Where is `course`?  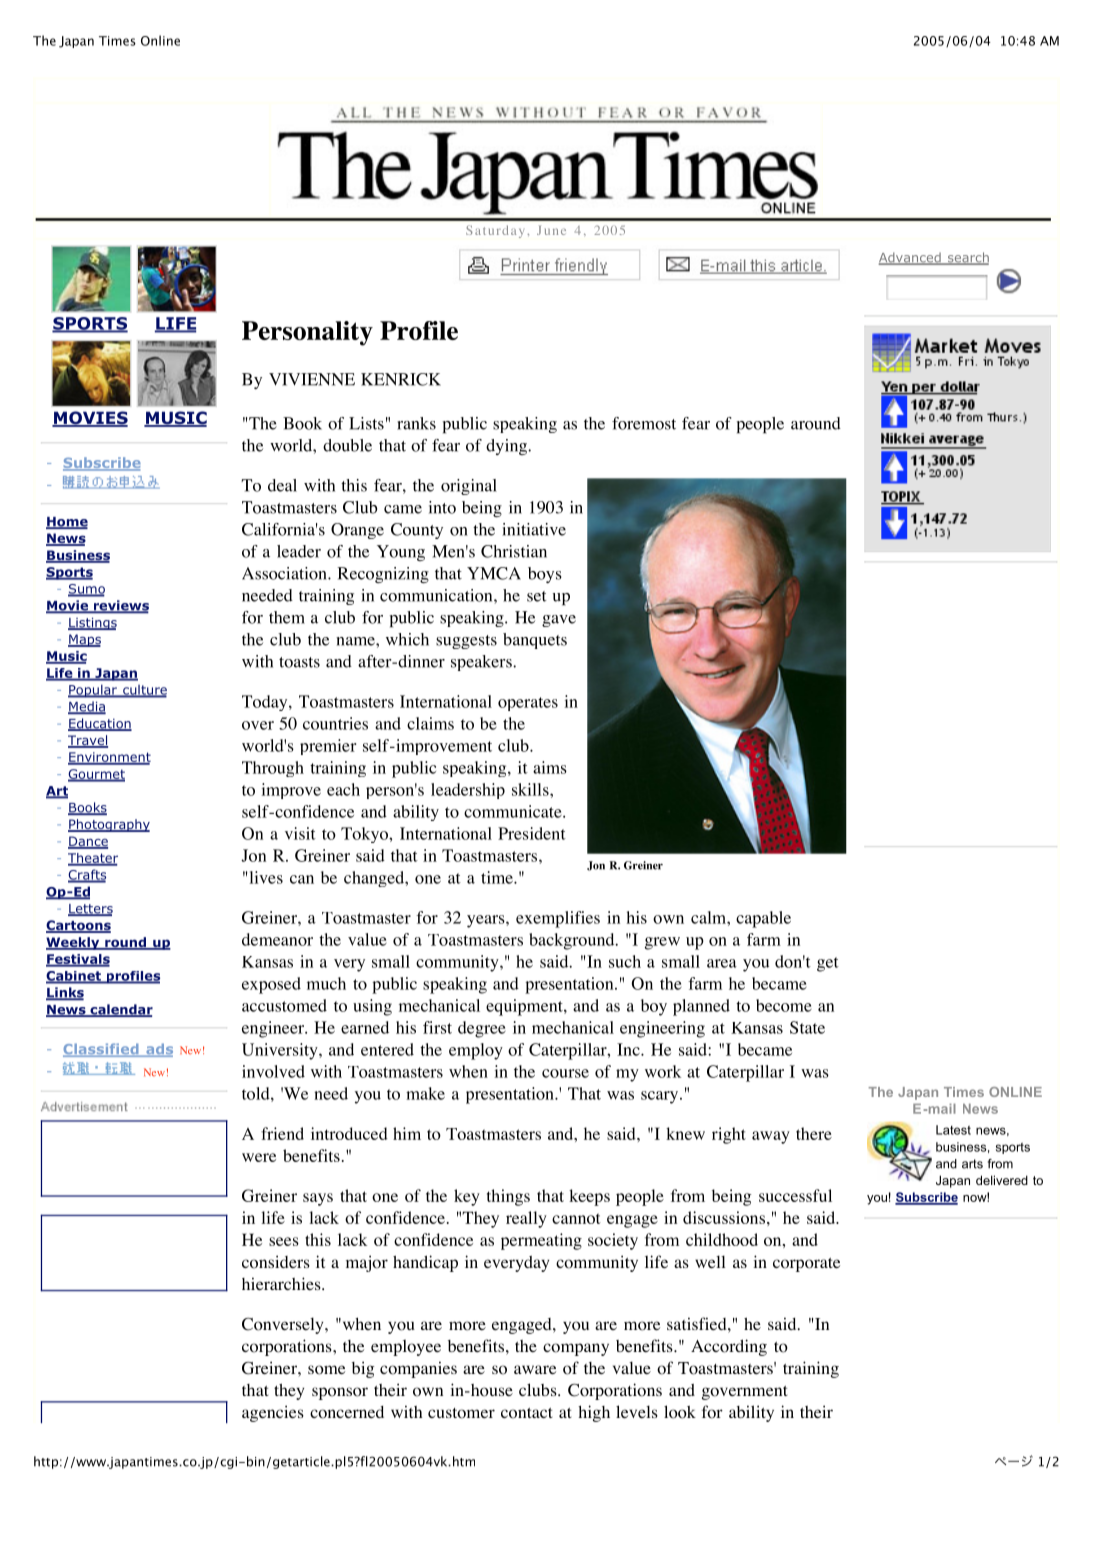
course is located at coordinates (565, 1073).
